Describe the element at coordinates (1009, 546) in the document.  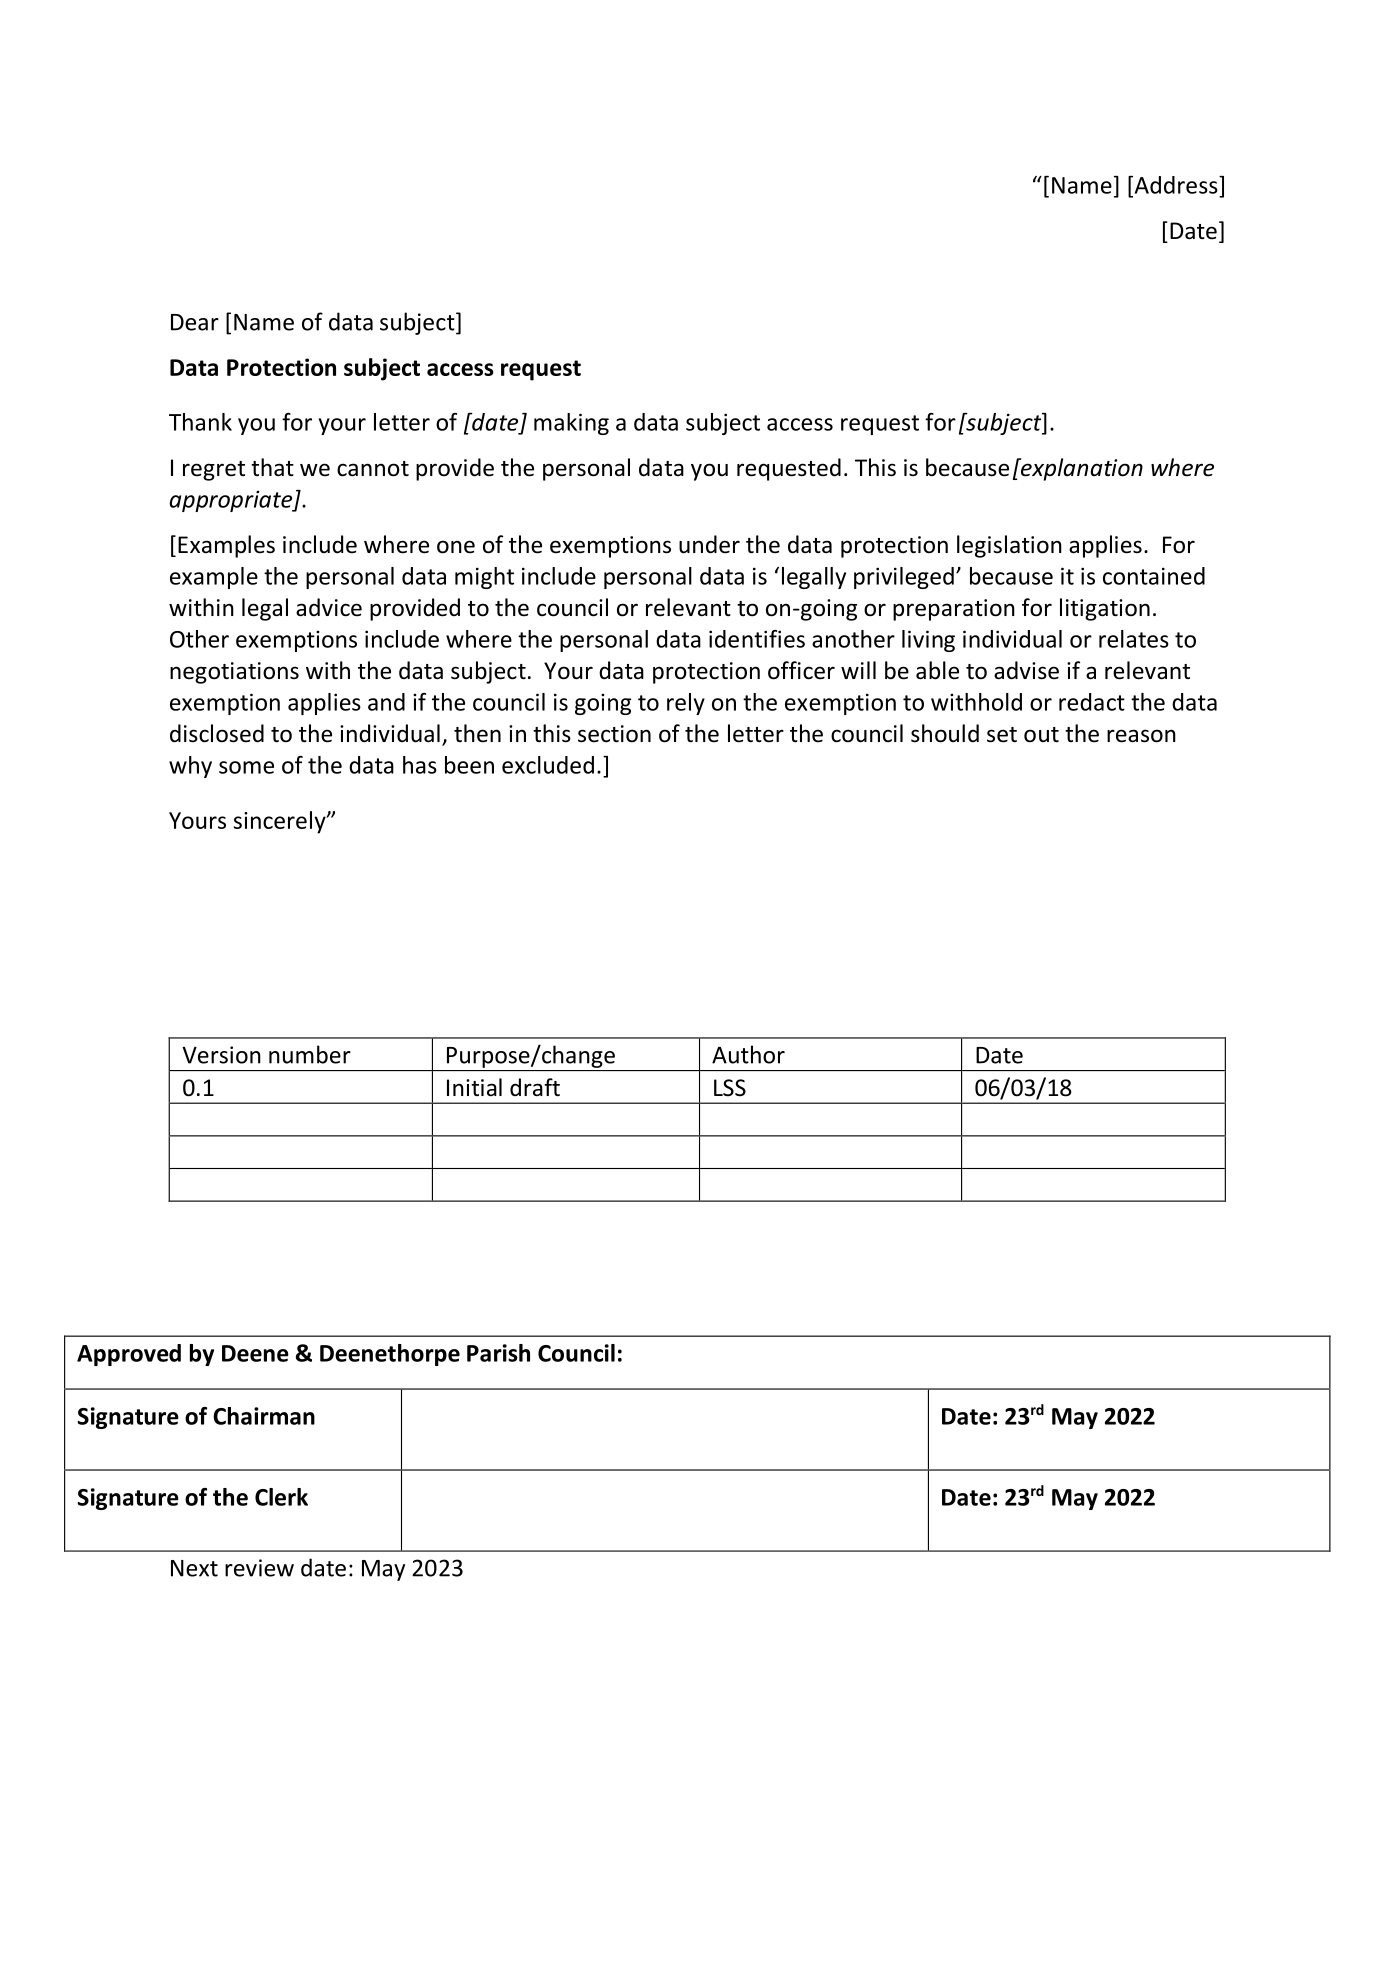
I see `legislation` at that location.
